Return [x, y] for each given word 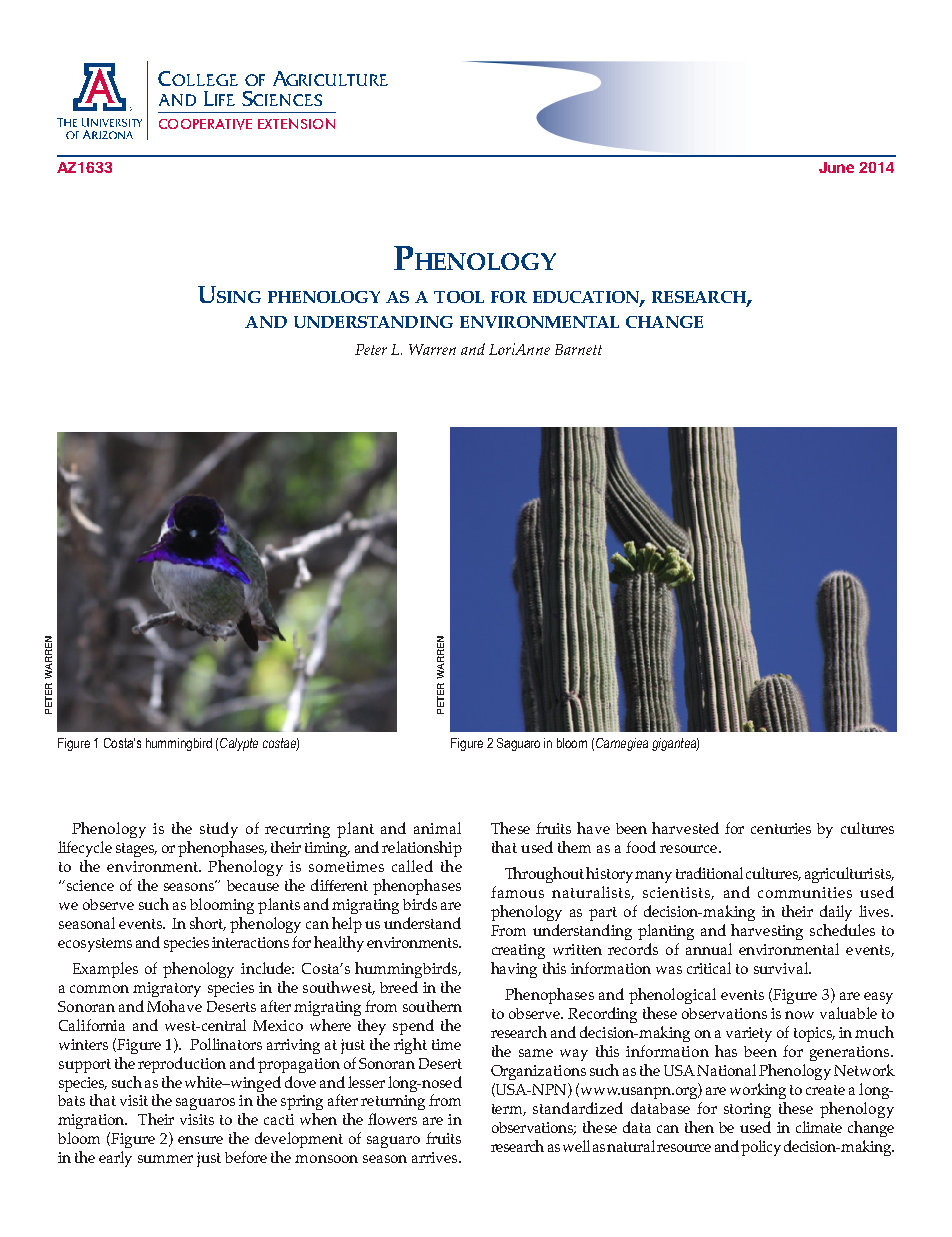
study [219, 830]
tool [459, 297]
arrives [436, 1157]
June [836, 167]
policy [761, 1148]
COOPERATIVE [205, 124]
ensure [200, 1140]
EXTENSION [296, 123]
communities [805, 892]
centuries [781, 828]
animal [437, 828]
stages [136, 850]
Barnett [578, 349]
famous [517, 892]
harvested [685, 828]
